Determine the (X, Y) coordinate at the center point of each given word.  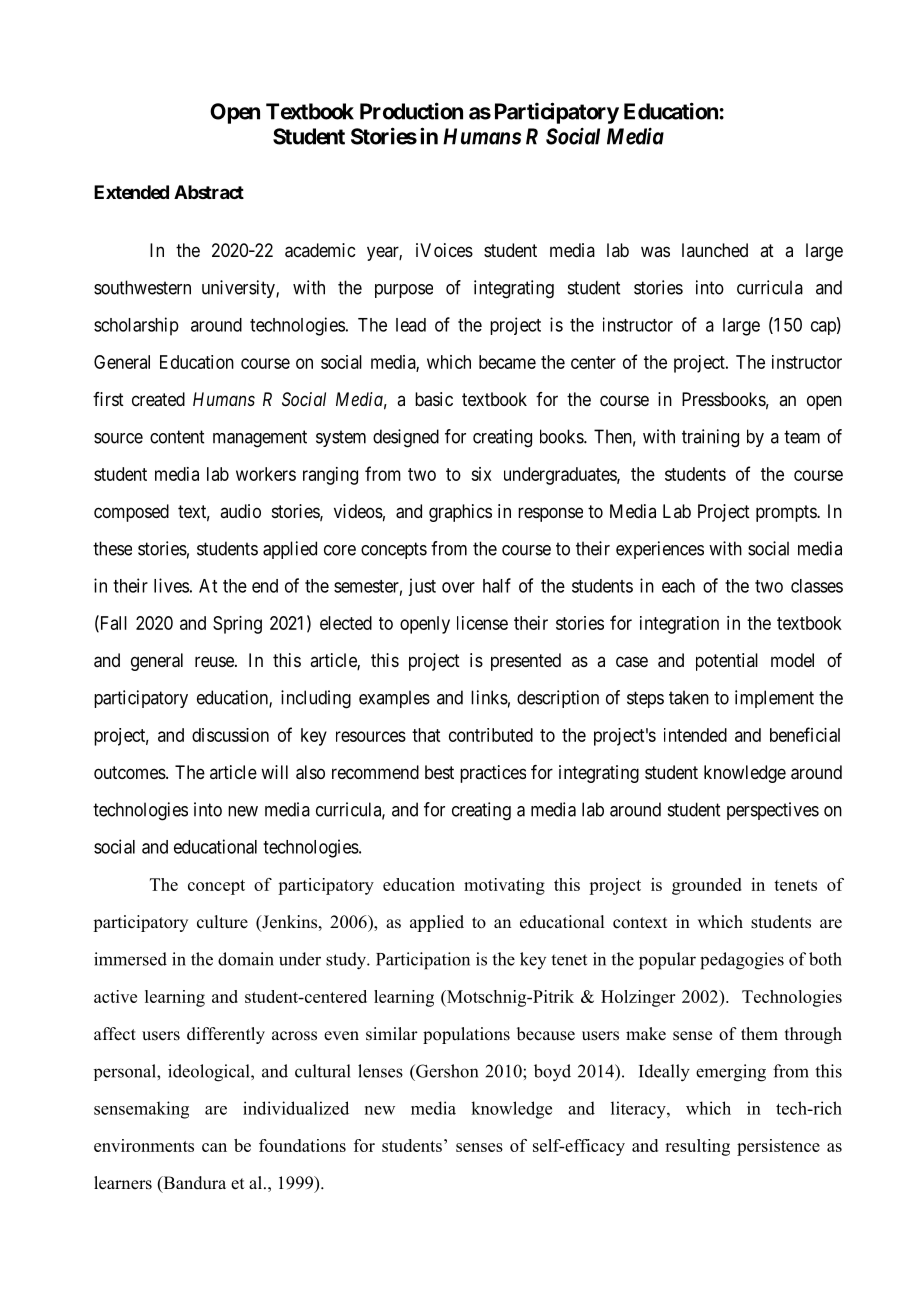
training (710, 438)
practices (493, 774)
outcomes (130, 772)
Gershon (446, 1071)
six (481, 474)
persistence (778, 1147)
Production (411, 111)
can (214, 1147)
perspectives (773, 811)
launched (715, 250)
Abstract (209, 192)
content (177, 437)
